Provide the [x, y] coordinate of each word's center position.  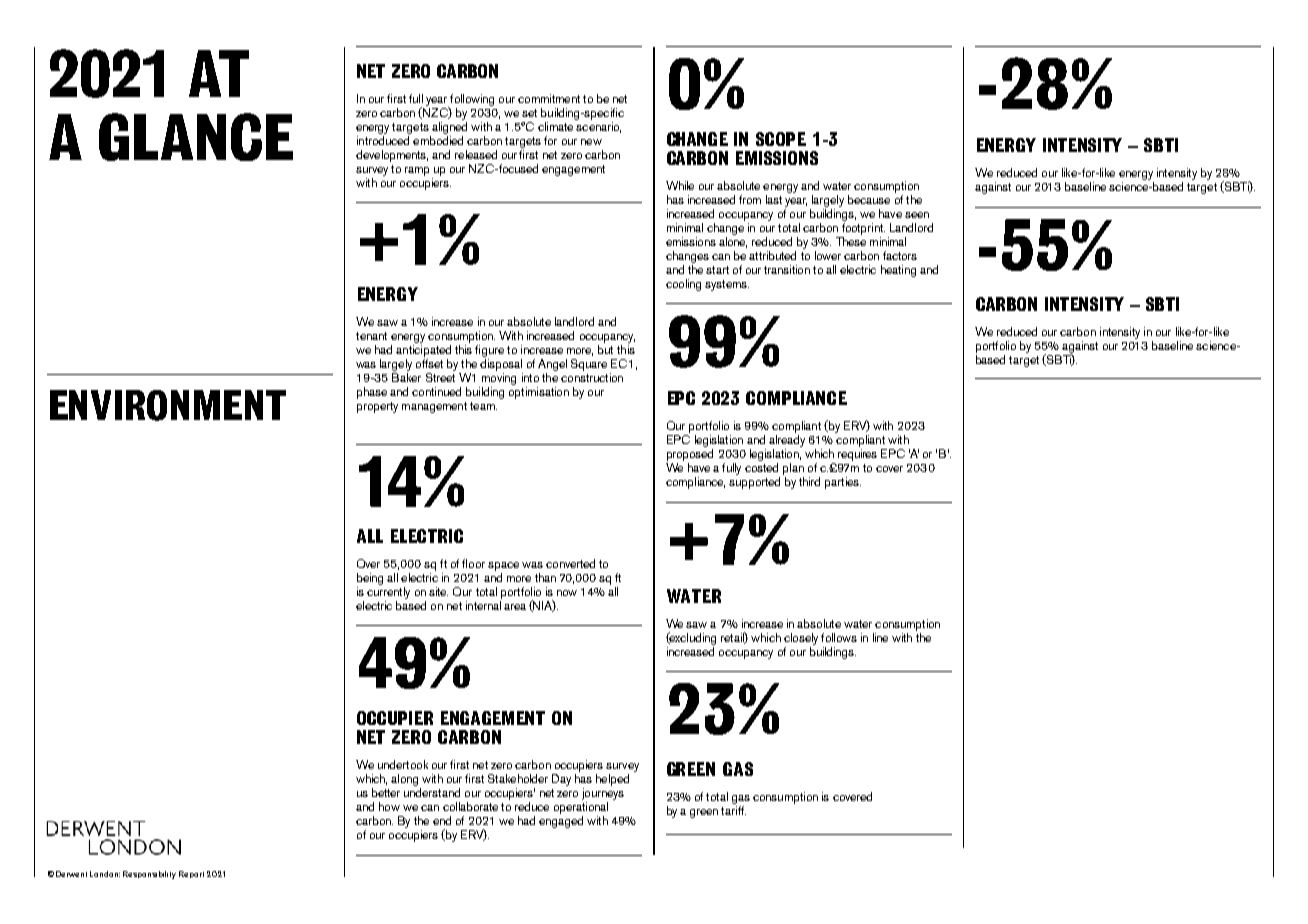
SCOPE [781, 139]
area [515, 607]
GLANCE [196, 137]
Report [191, 874]
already [787, 441]
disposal [501, 365]
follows [839, 637]
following [471, 101]
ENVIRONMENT [168, 405]
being [370, 579]
